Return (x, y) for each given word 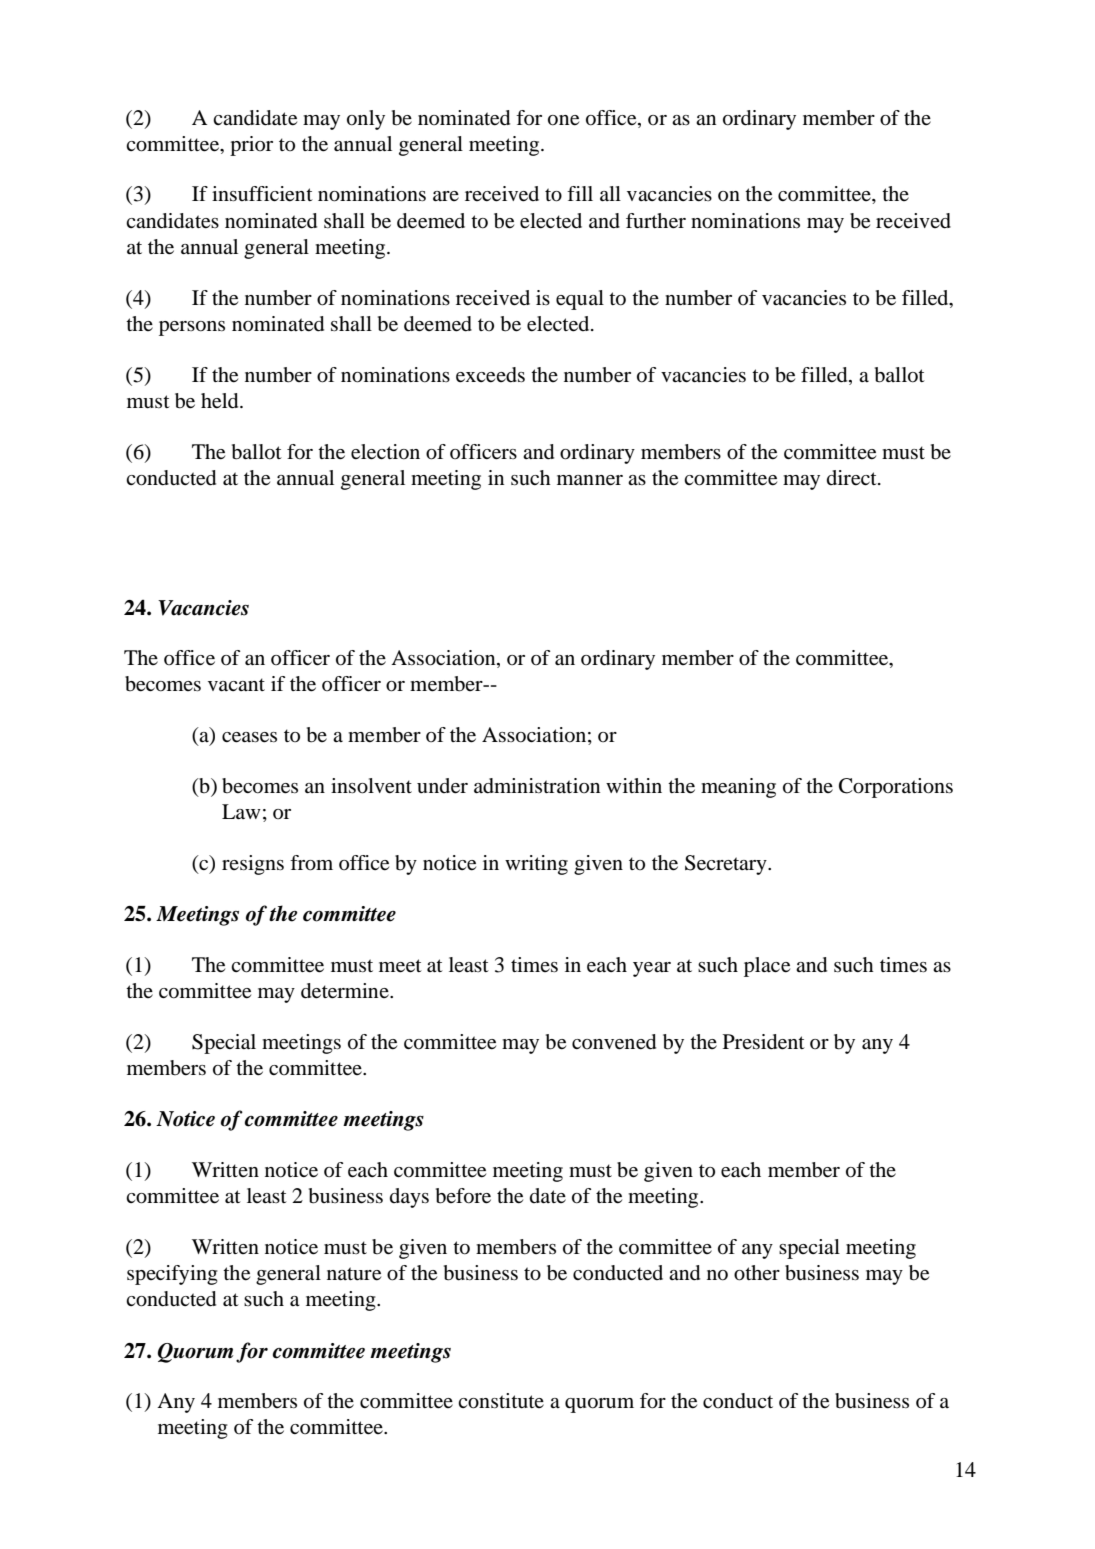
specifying (172, 1275)
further (656, 221)
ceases (249, 737)
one (563, 120)
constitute (501, 1401)
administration (537, 786)
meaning (738, 788)
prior (251, 146)
